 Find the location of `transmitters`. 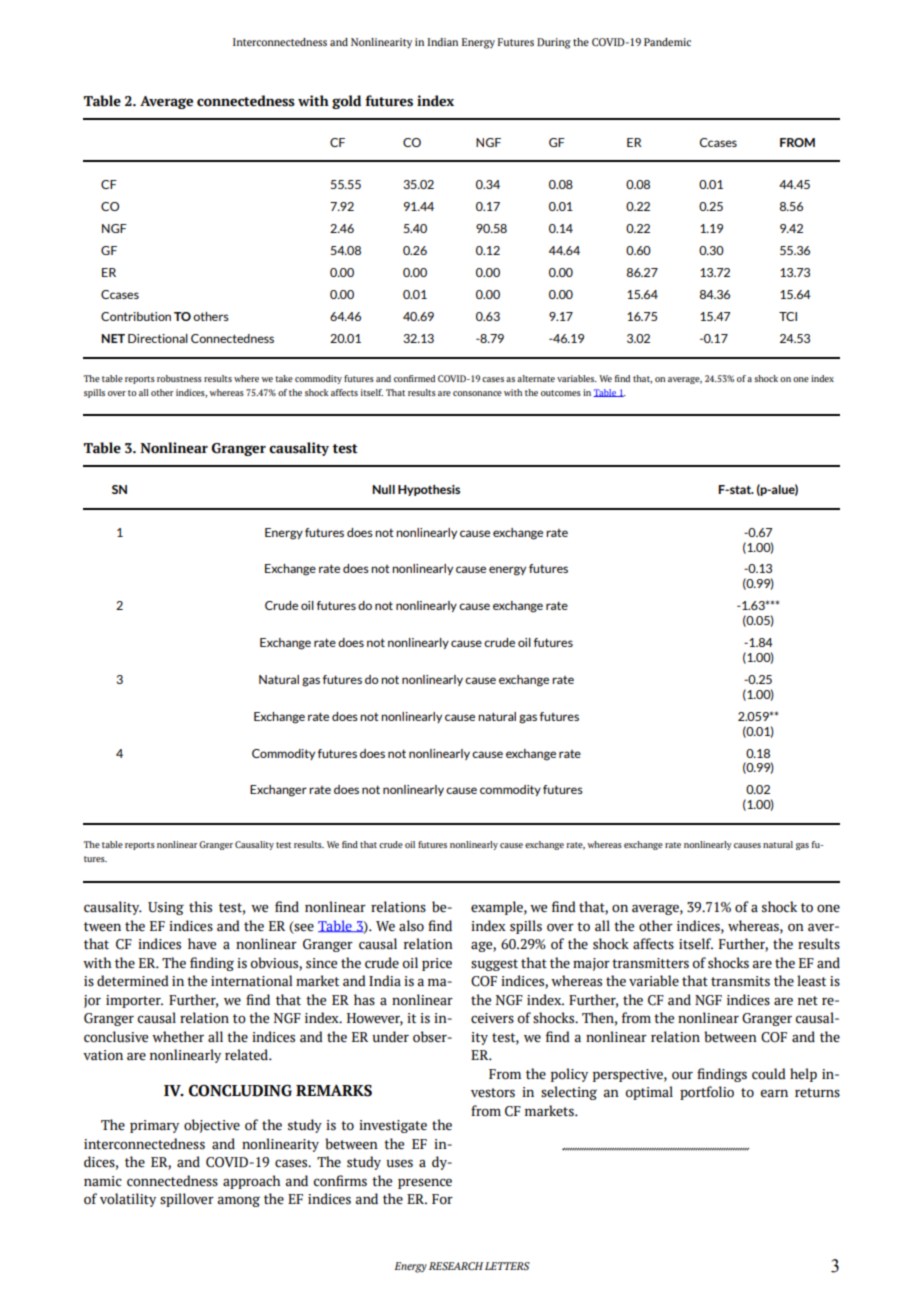

transmitters is located at coordinates (650, 963).
